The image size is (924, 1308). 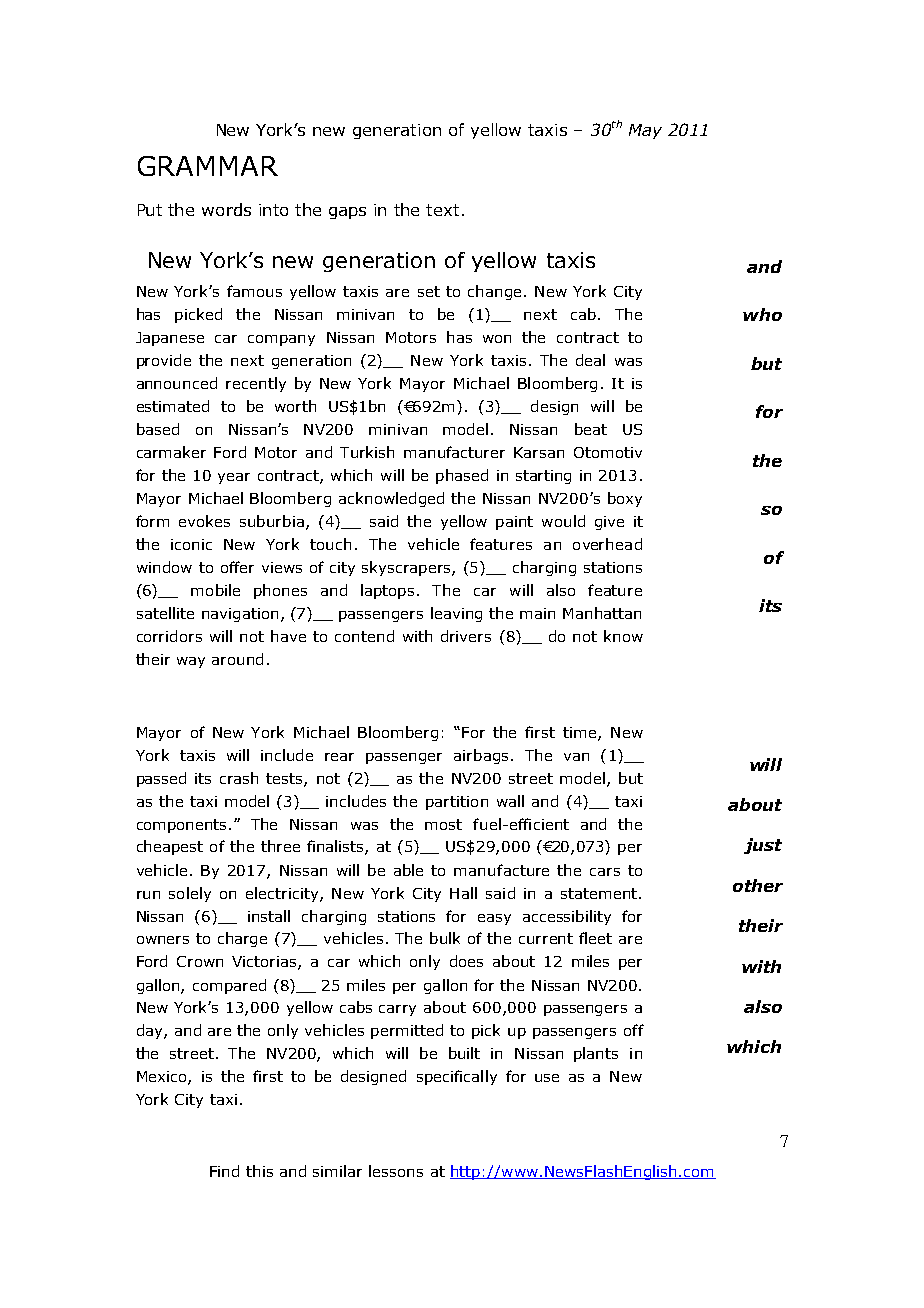 What do you see at coordinates (226, 209) in the image?
I see `words` at bounding box center [226, 209].
